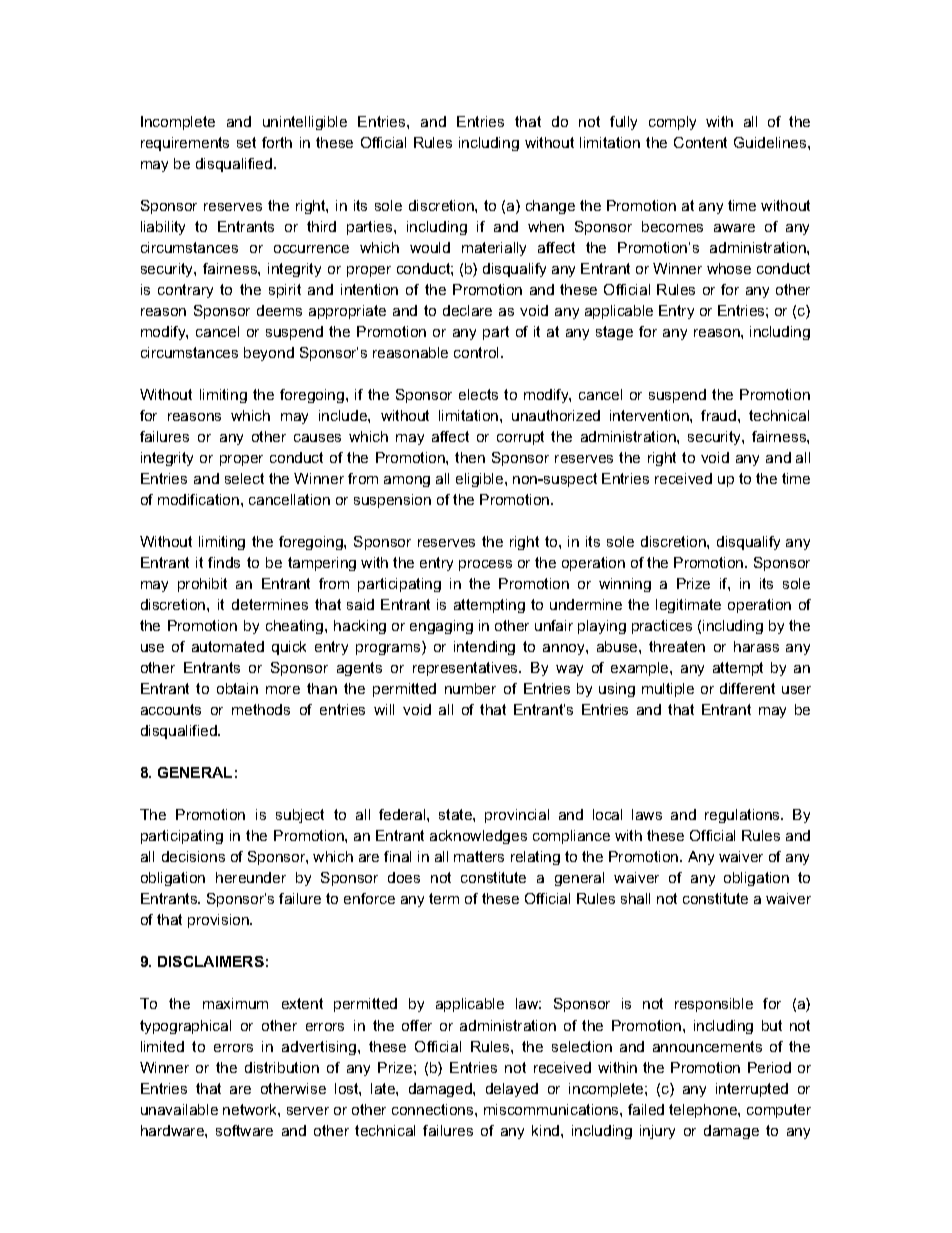 Image resolution: width=952 pixels, height=1233 pixels. Describe the element at coordinates (193, 856) in the document. I see `decisions` at that location.
